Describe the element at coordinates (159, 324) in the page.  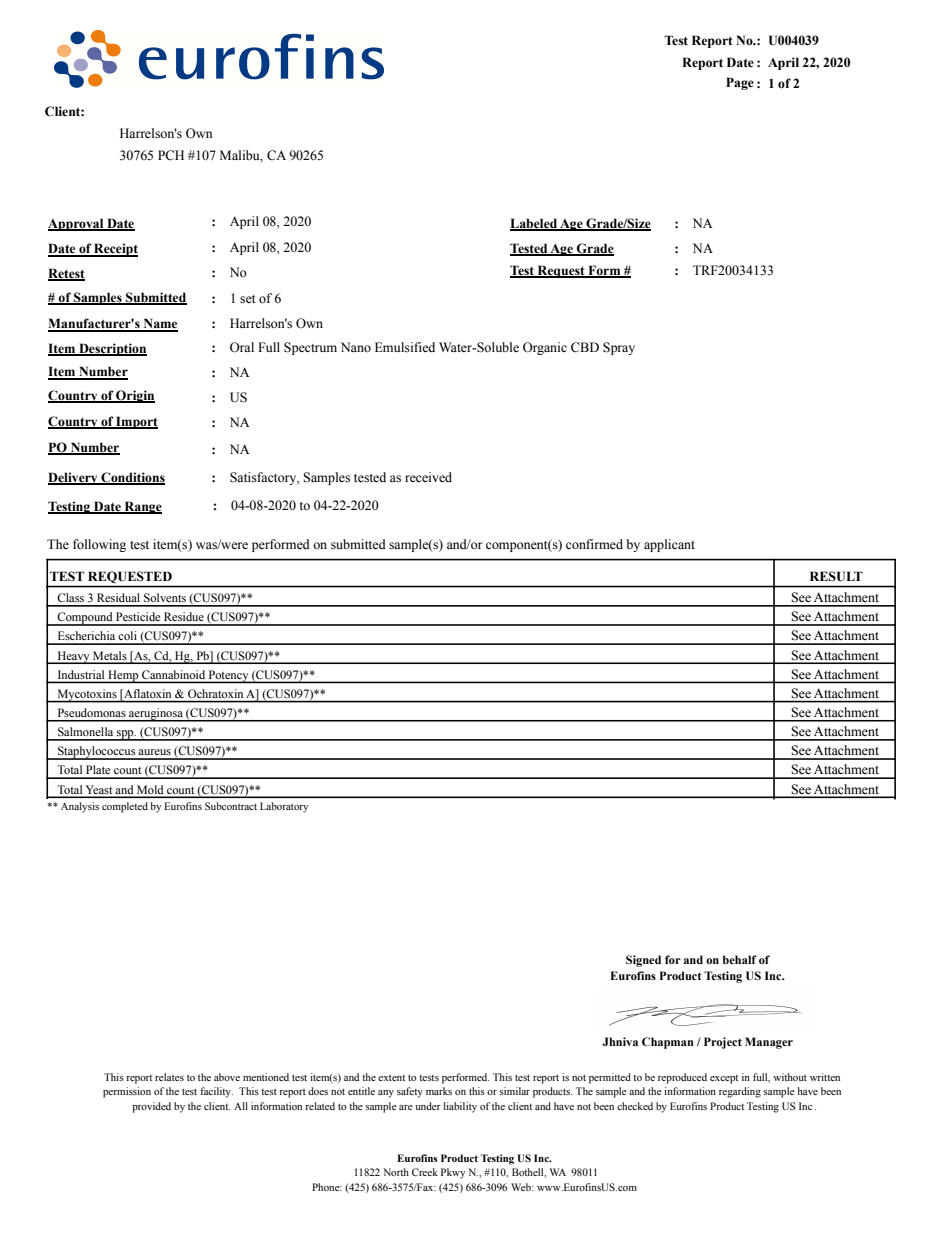
I see `Name` at that location.
